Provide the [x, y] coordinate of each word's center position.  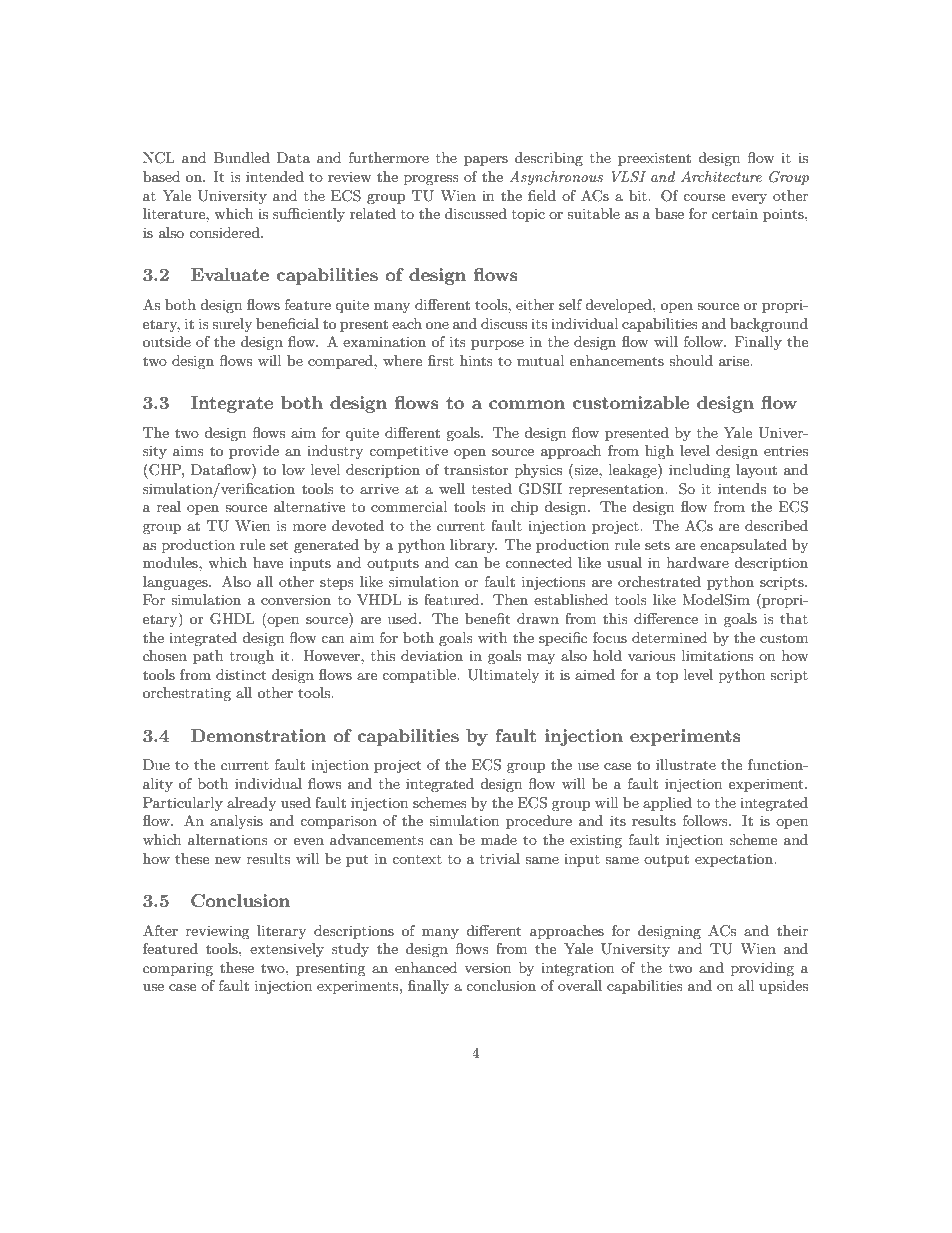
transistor [476, 469]
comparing [178, 969]
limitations [717, 655]
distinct [241, 674]
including [700, 471]
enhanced [426, 967]
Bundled [242, 157]
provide [254, 452]
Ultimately [503, 676]
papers [486, 161]
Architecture [721, 176]
